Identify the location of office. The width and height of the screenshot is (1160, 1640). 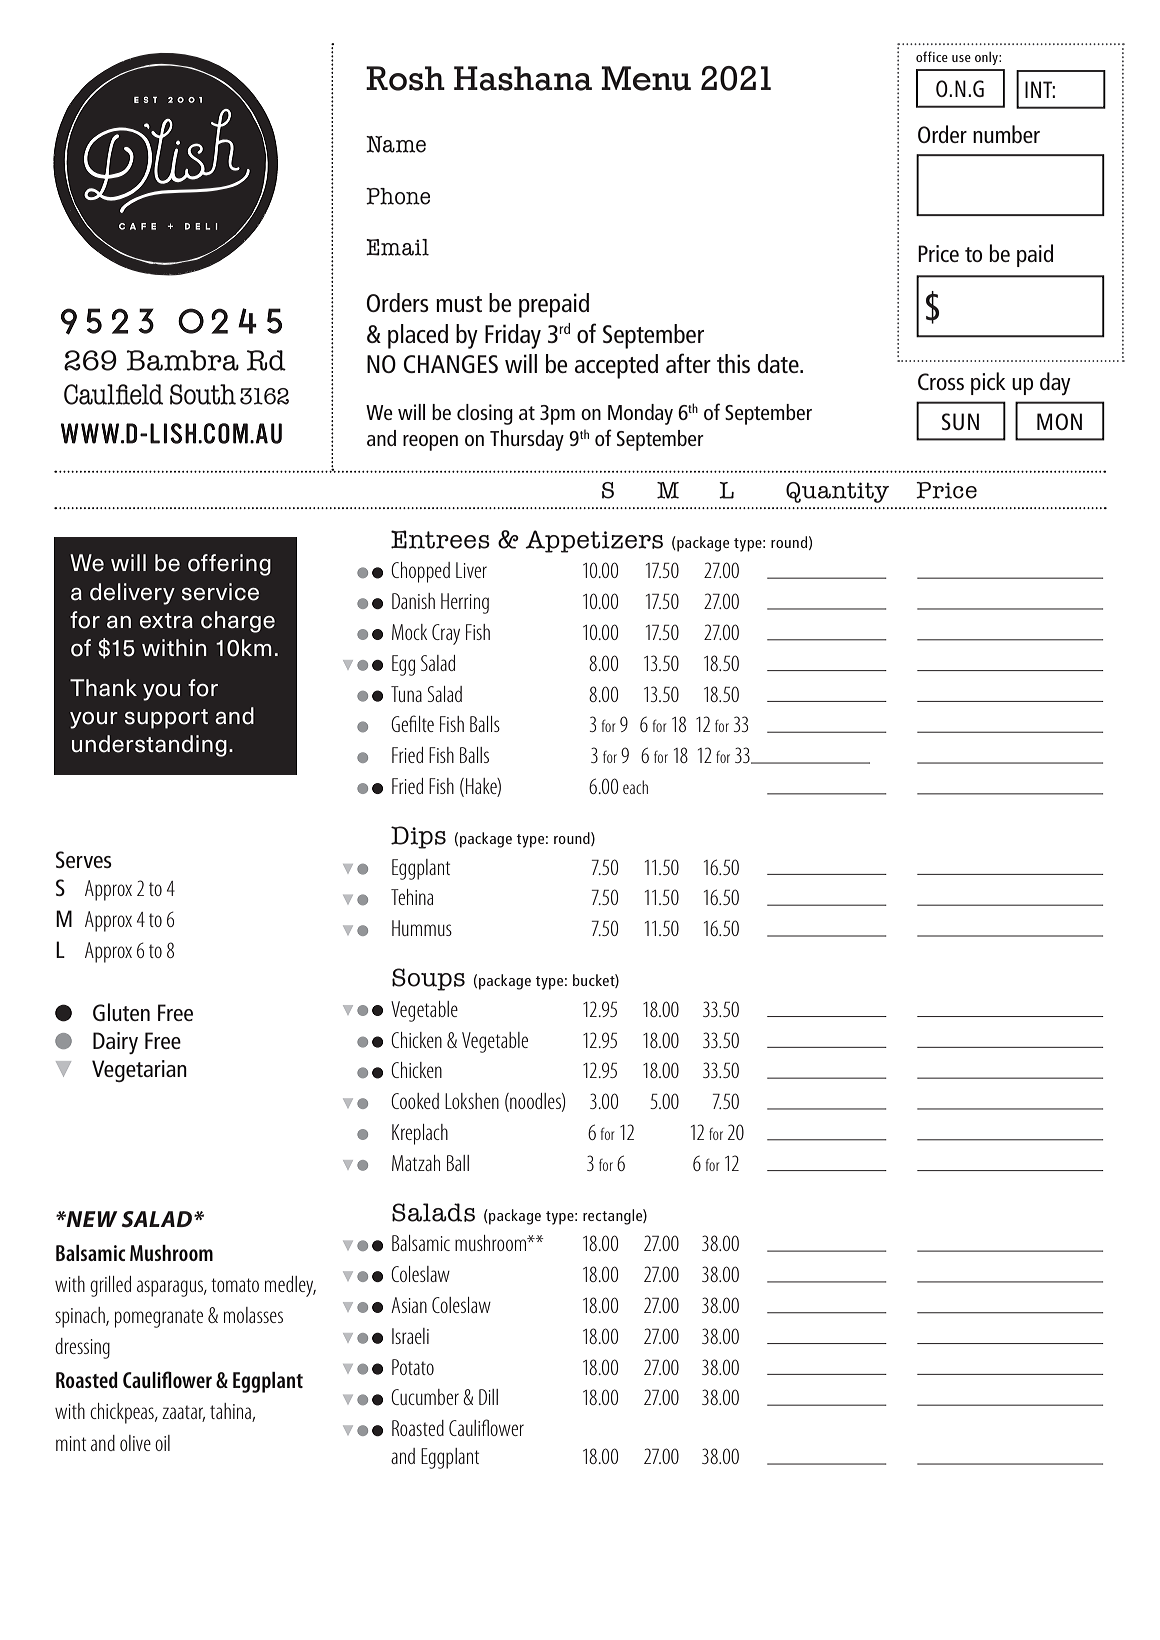
(932, 56).
